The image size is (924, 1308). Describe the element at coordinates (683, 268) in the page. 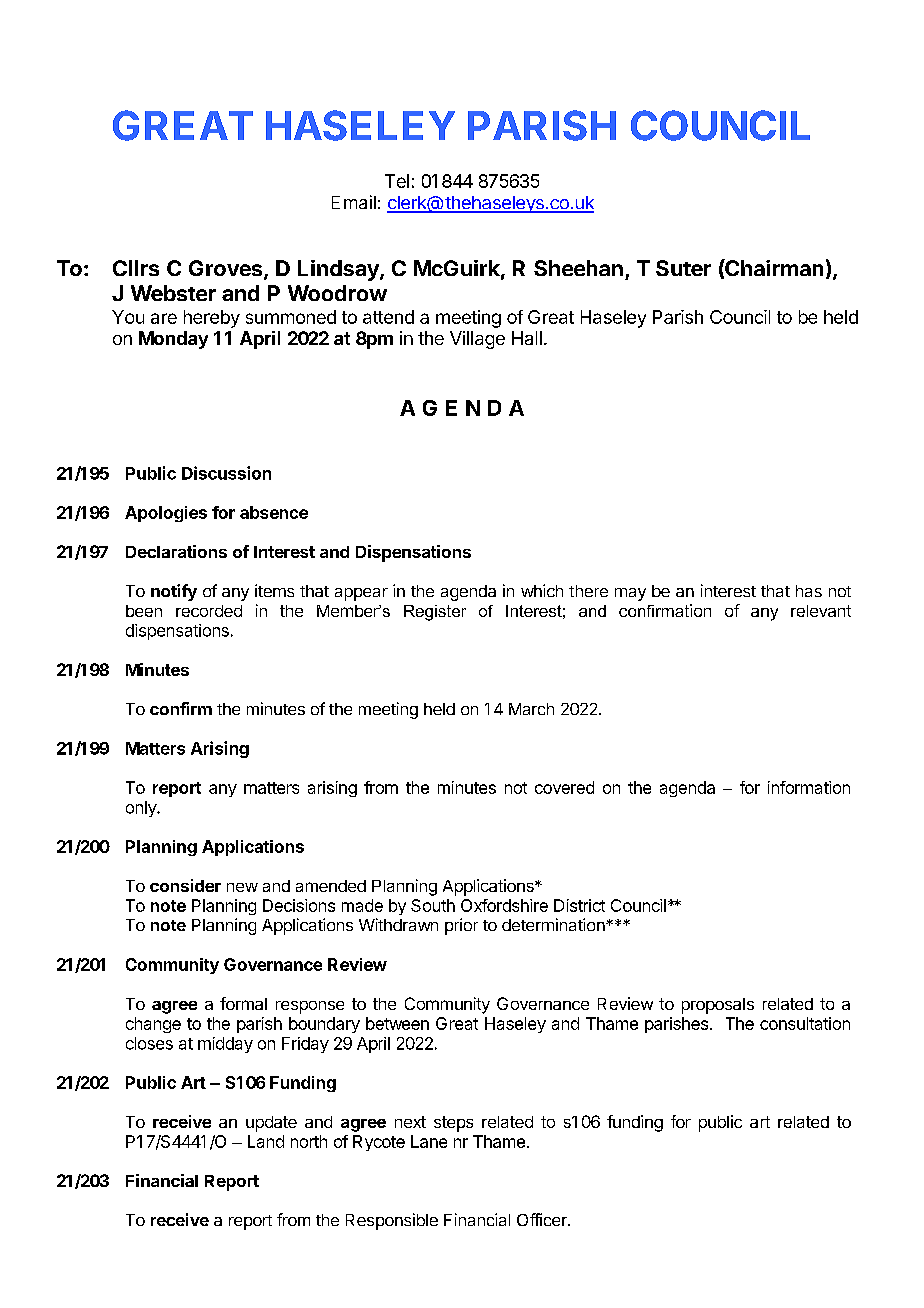

I see `Suter` at that location.
